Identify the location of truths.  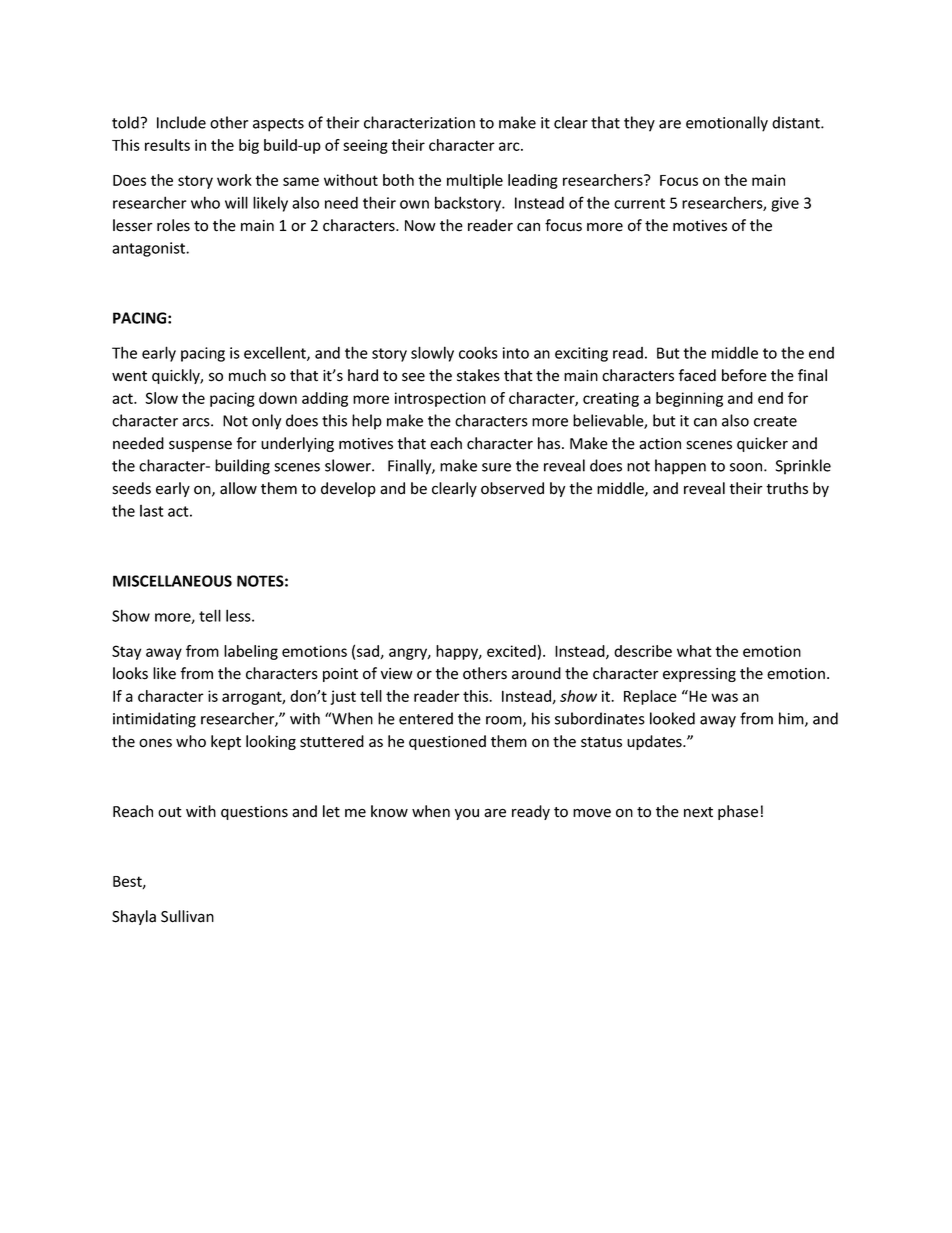
(787, 488).
